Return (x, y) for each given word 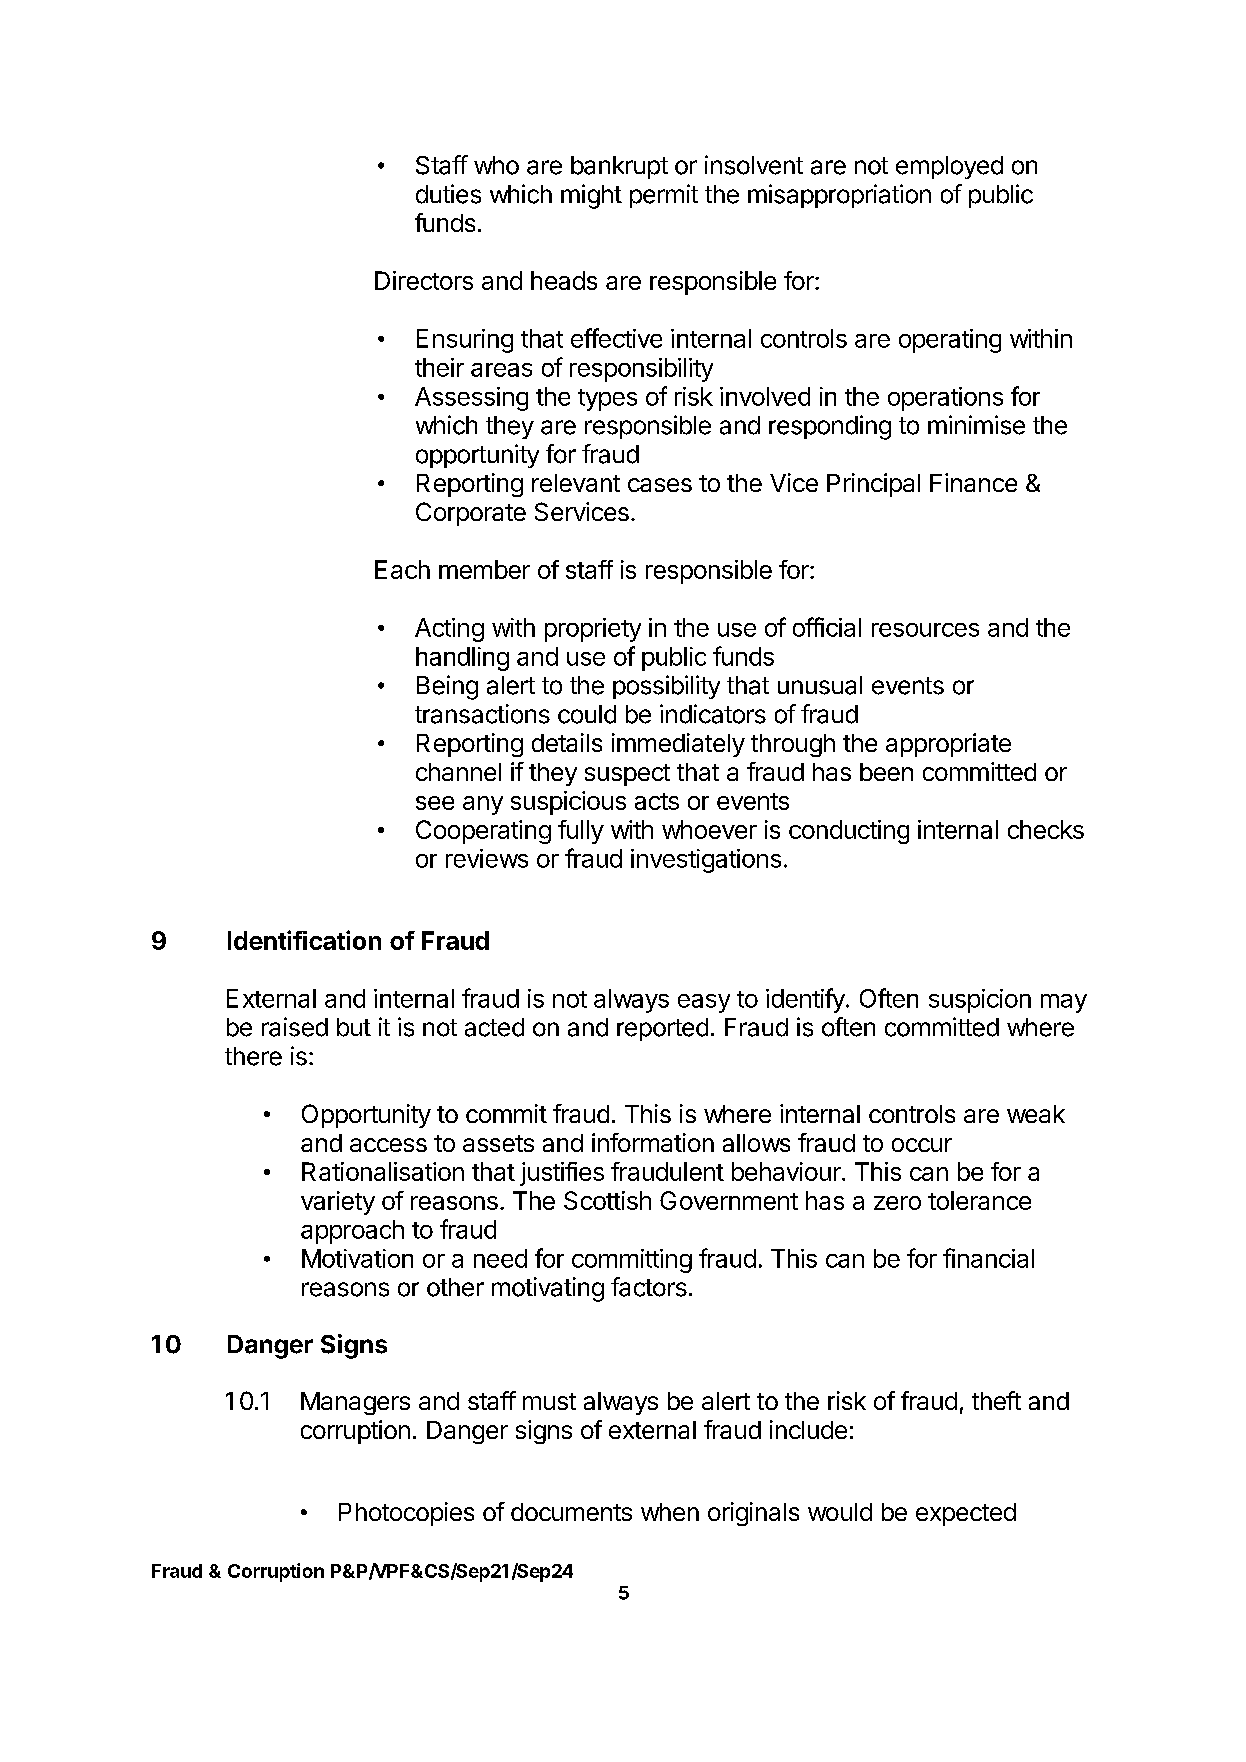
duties (448, 194)
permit (664, 196)
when (670, 1512)
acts (657, 801)
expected (966, 1514)
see (435, 803)
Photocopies (406, 1514)
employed (949, 167)
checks (1046, 829)
